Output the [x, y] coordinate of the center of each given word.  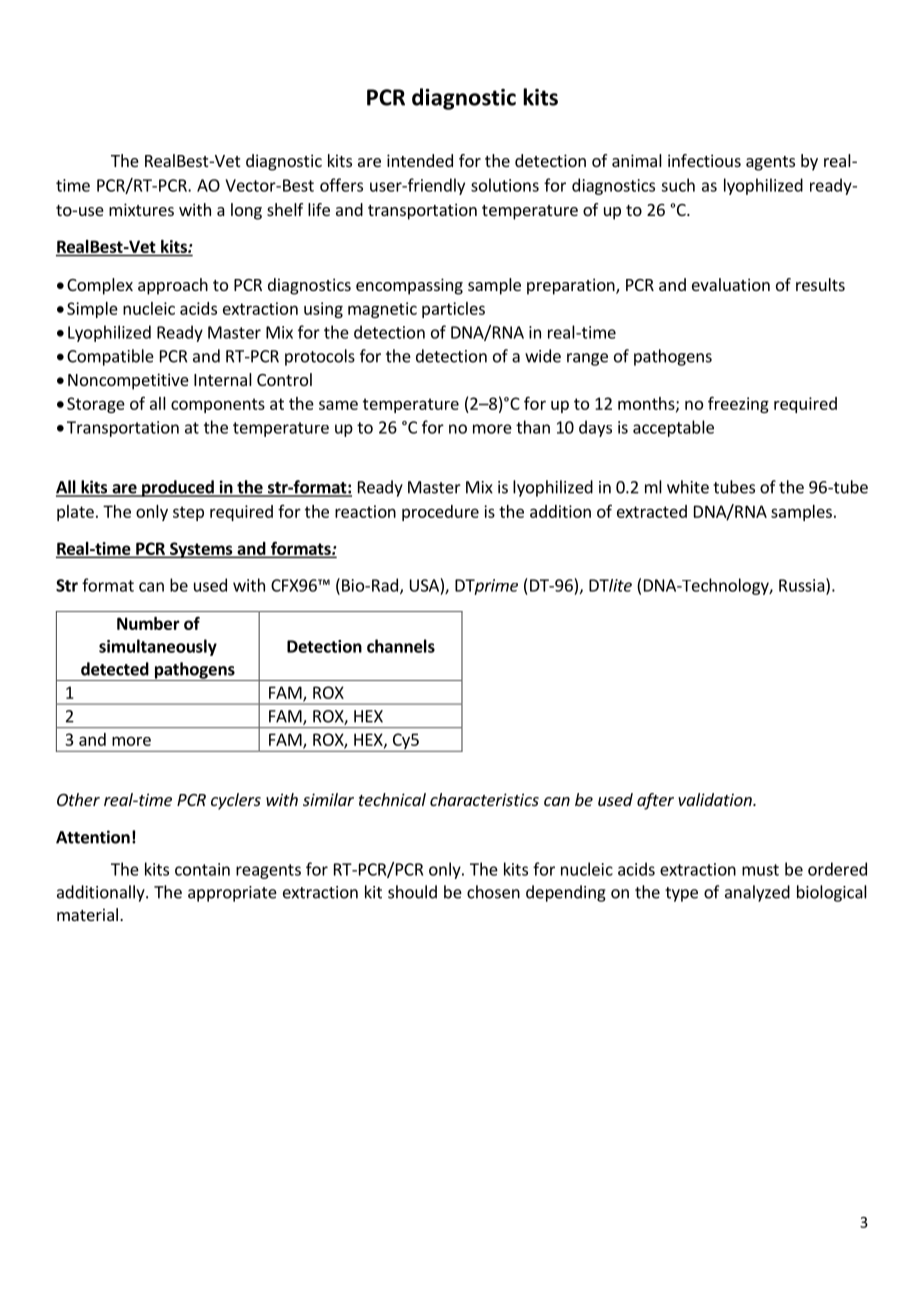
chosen [493, 892]
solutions [505, 185]
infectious [704, 160]
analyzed [757, 893]
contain [202, 869]
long [246, 211]
